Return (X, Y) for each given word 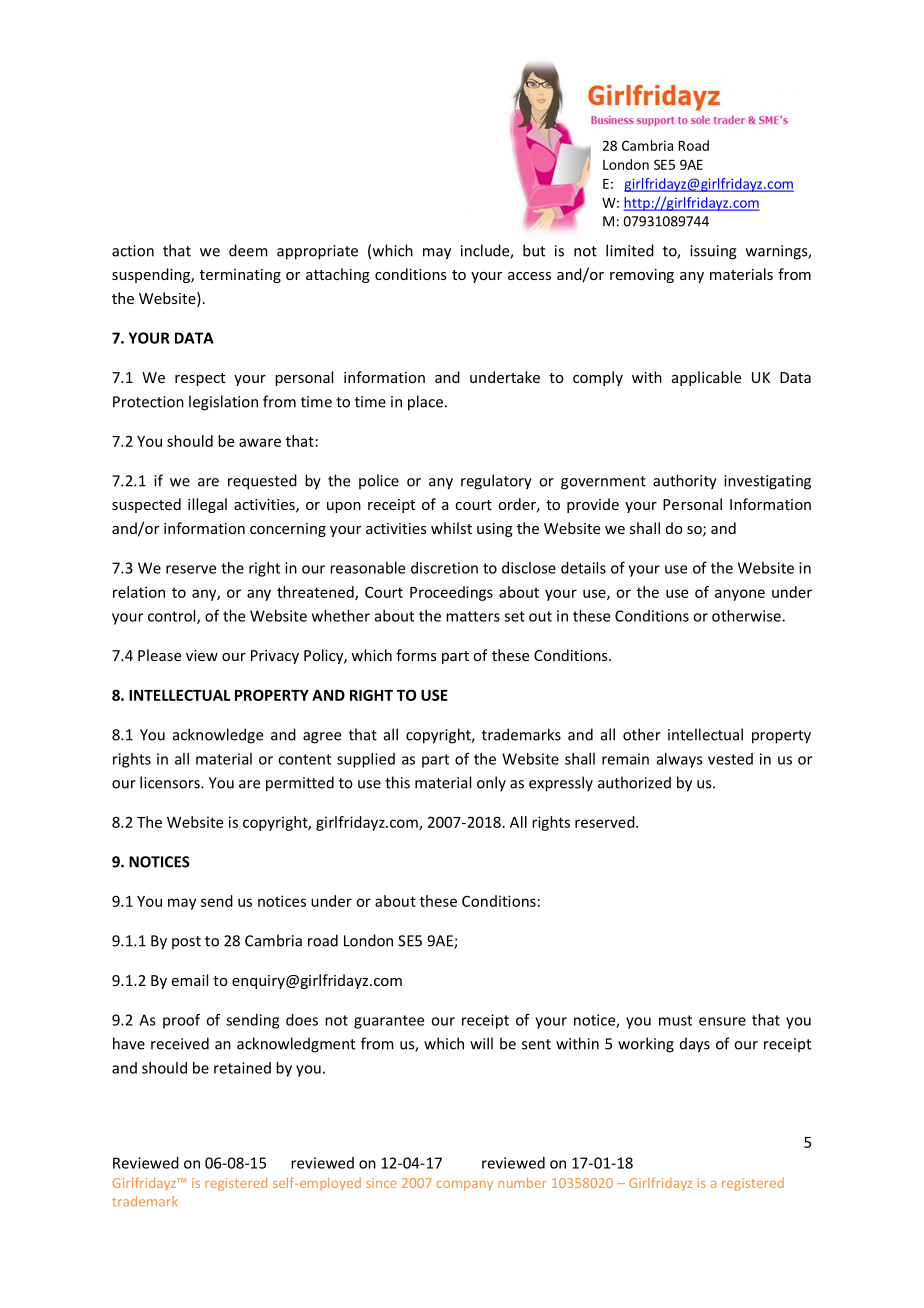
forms (416, 655)
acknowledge (218, 736)
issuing (713, 252)
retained (242, 1068)
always (680, 760)
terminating (240, 276)
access (529, 276)
